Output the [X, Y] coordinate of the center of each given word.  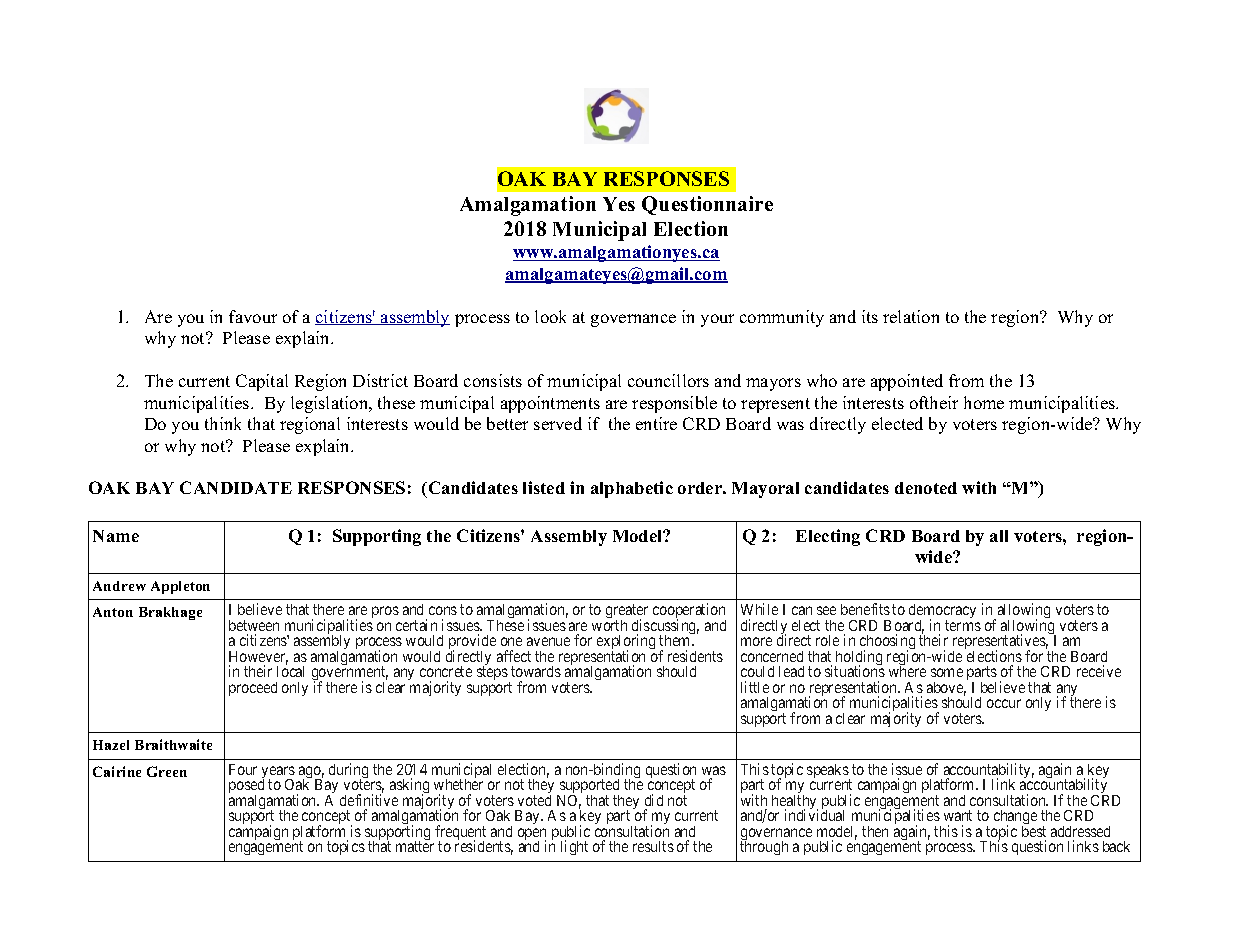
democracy [942, 612]
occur [1004, 703]
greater [627, 612]
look [550, 316]
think [223, 423]
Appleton [180, 587]
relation [911, 316]
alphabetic [632, 489]
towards [536, 671]
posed [246, 788]
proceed [253, 689]
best [1034, 831]
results [653, 846]
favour [253, 316]
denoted [926, 488]
